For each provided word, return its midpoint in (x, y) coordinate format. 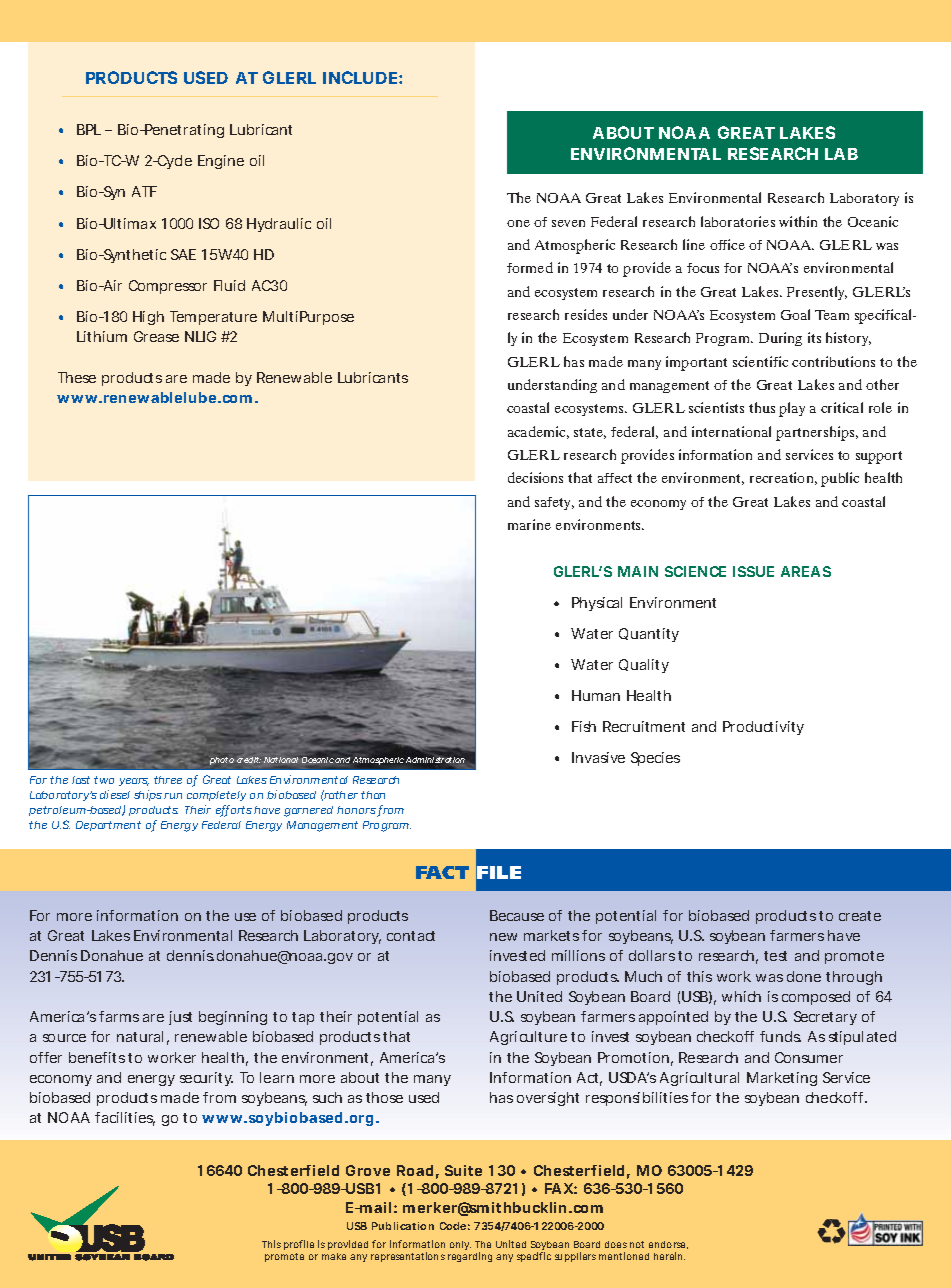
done (804, 976)
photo (222, 761)
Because (517, 915)
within (798, 221)
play (792, 409)
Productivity (763, 728)
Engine (221, 162)
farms (119, 1016)
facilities (125, 1119)
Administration (436, 762)
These (77, 377)
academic (538, 432)
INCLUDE (360, 77)
